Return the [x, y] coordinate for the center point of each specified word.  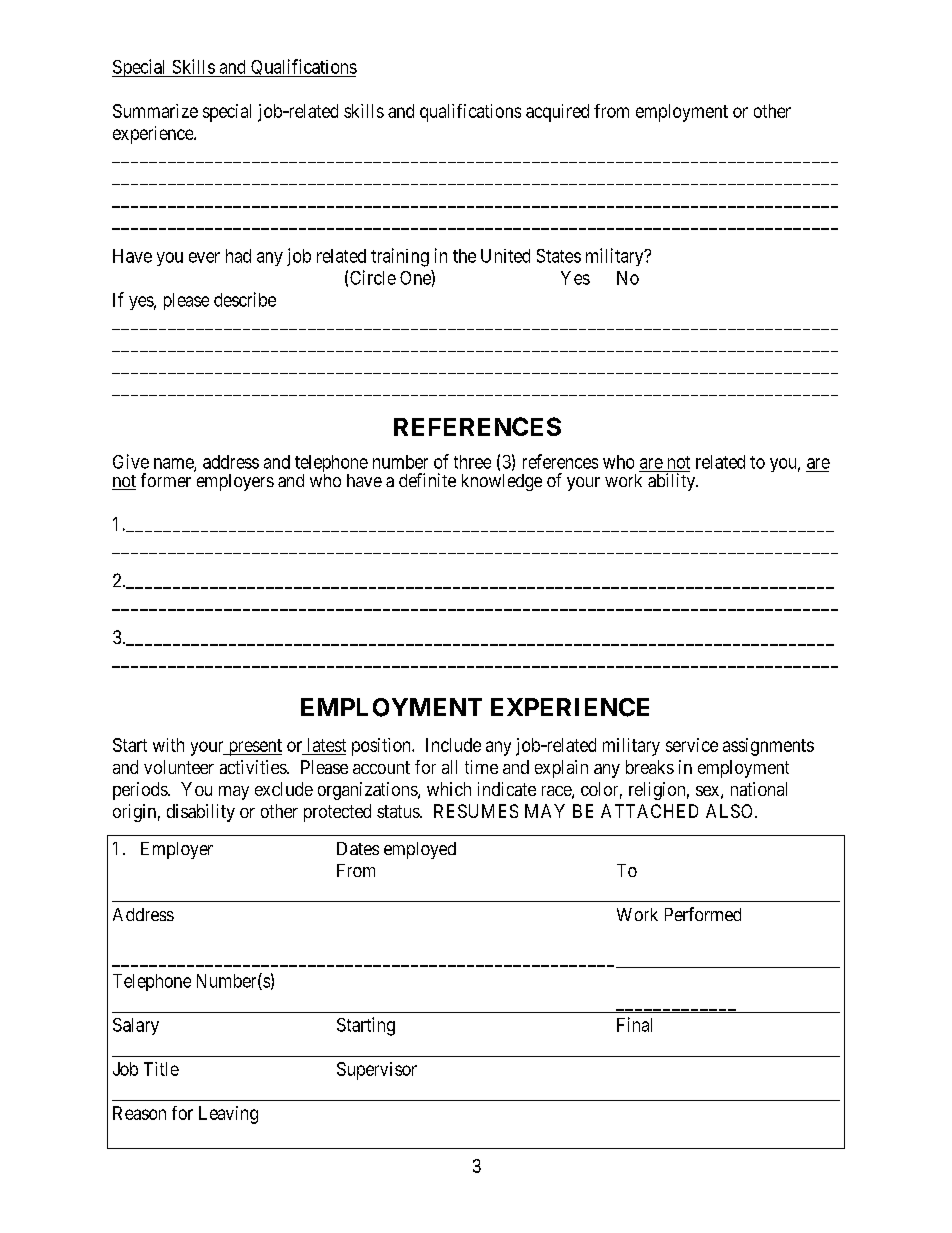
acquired [557, 113]
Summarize [155, 111]
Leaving [228, 1115]
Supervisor [377, 1071]
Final [634, 1024]
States [559, 256]
